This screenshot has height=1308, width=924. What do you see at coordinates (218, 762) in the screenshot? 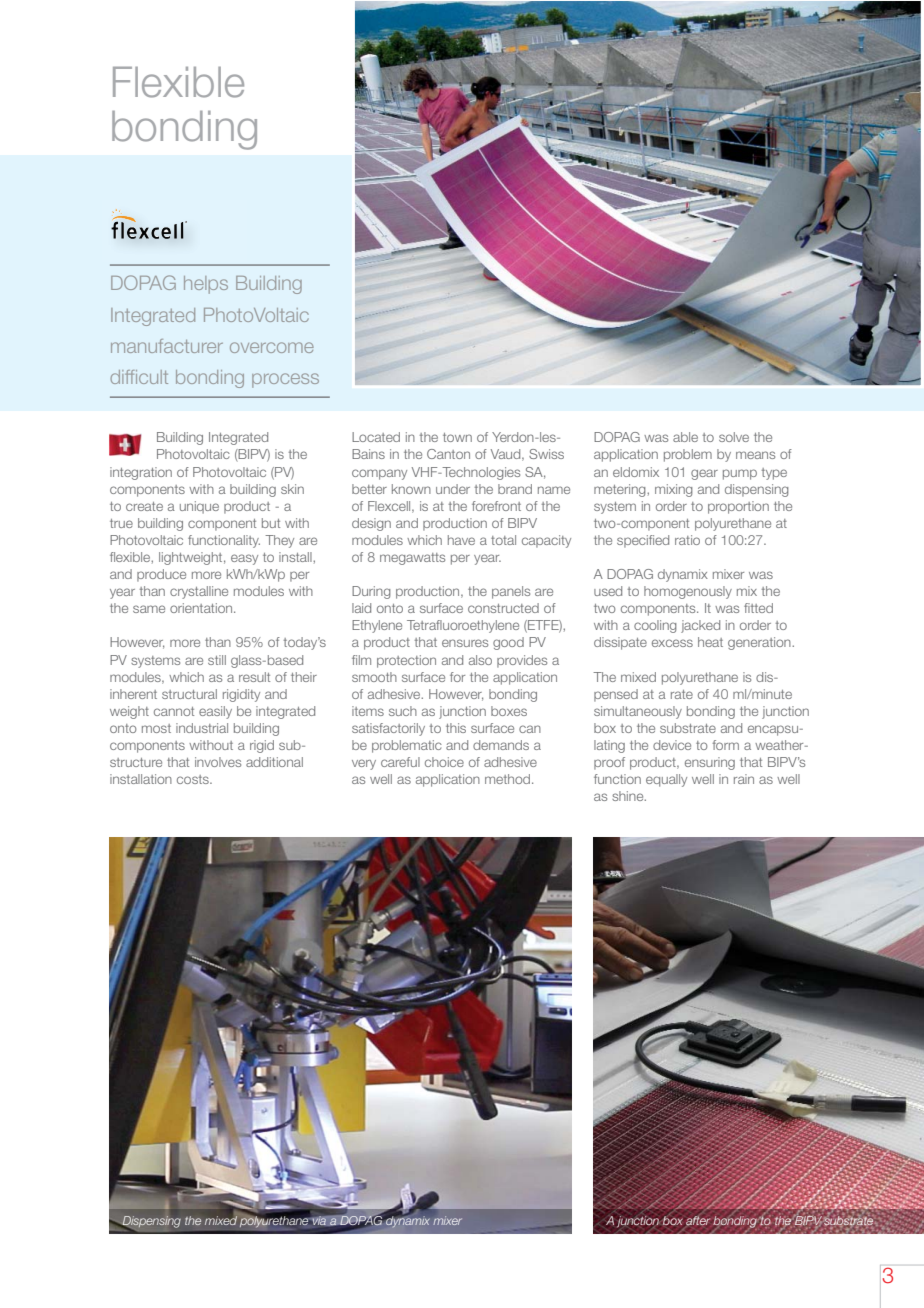
I see `involves` at bounding box center [218, 762].
